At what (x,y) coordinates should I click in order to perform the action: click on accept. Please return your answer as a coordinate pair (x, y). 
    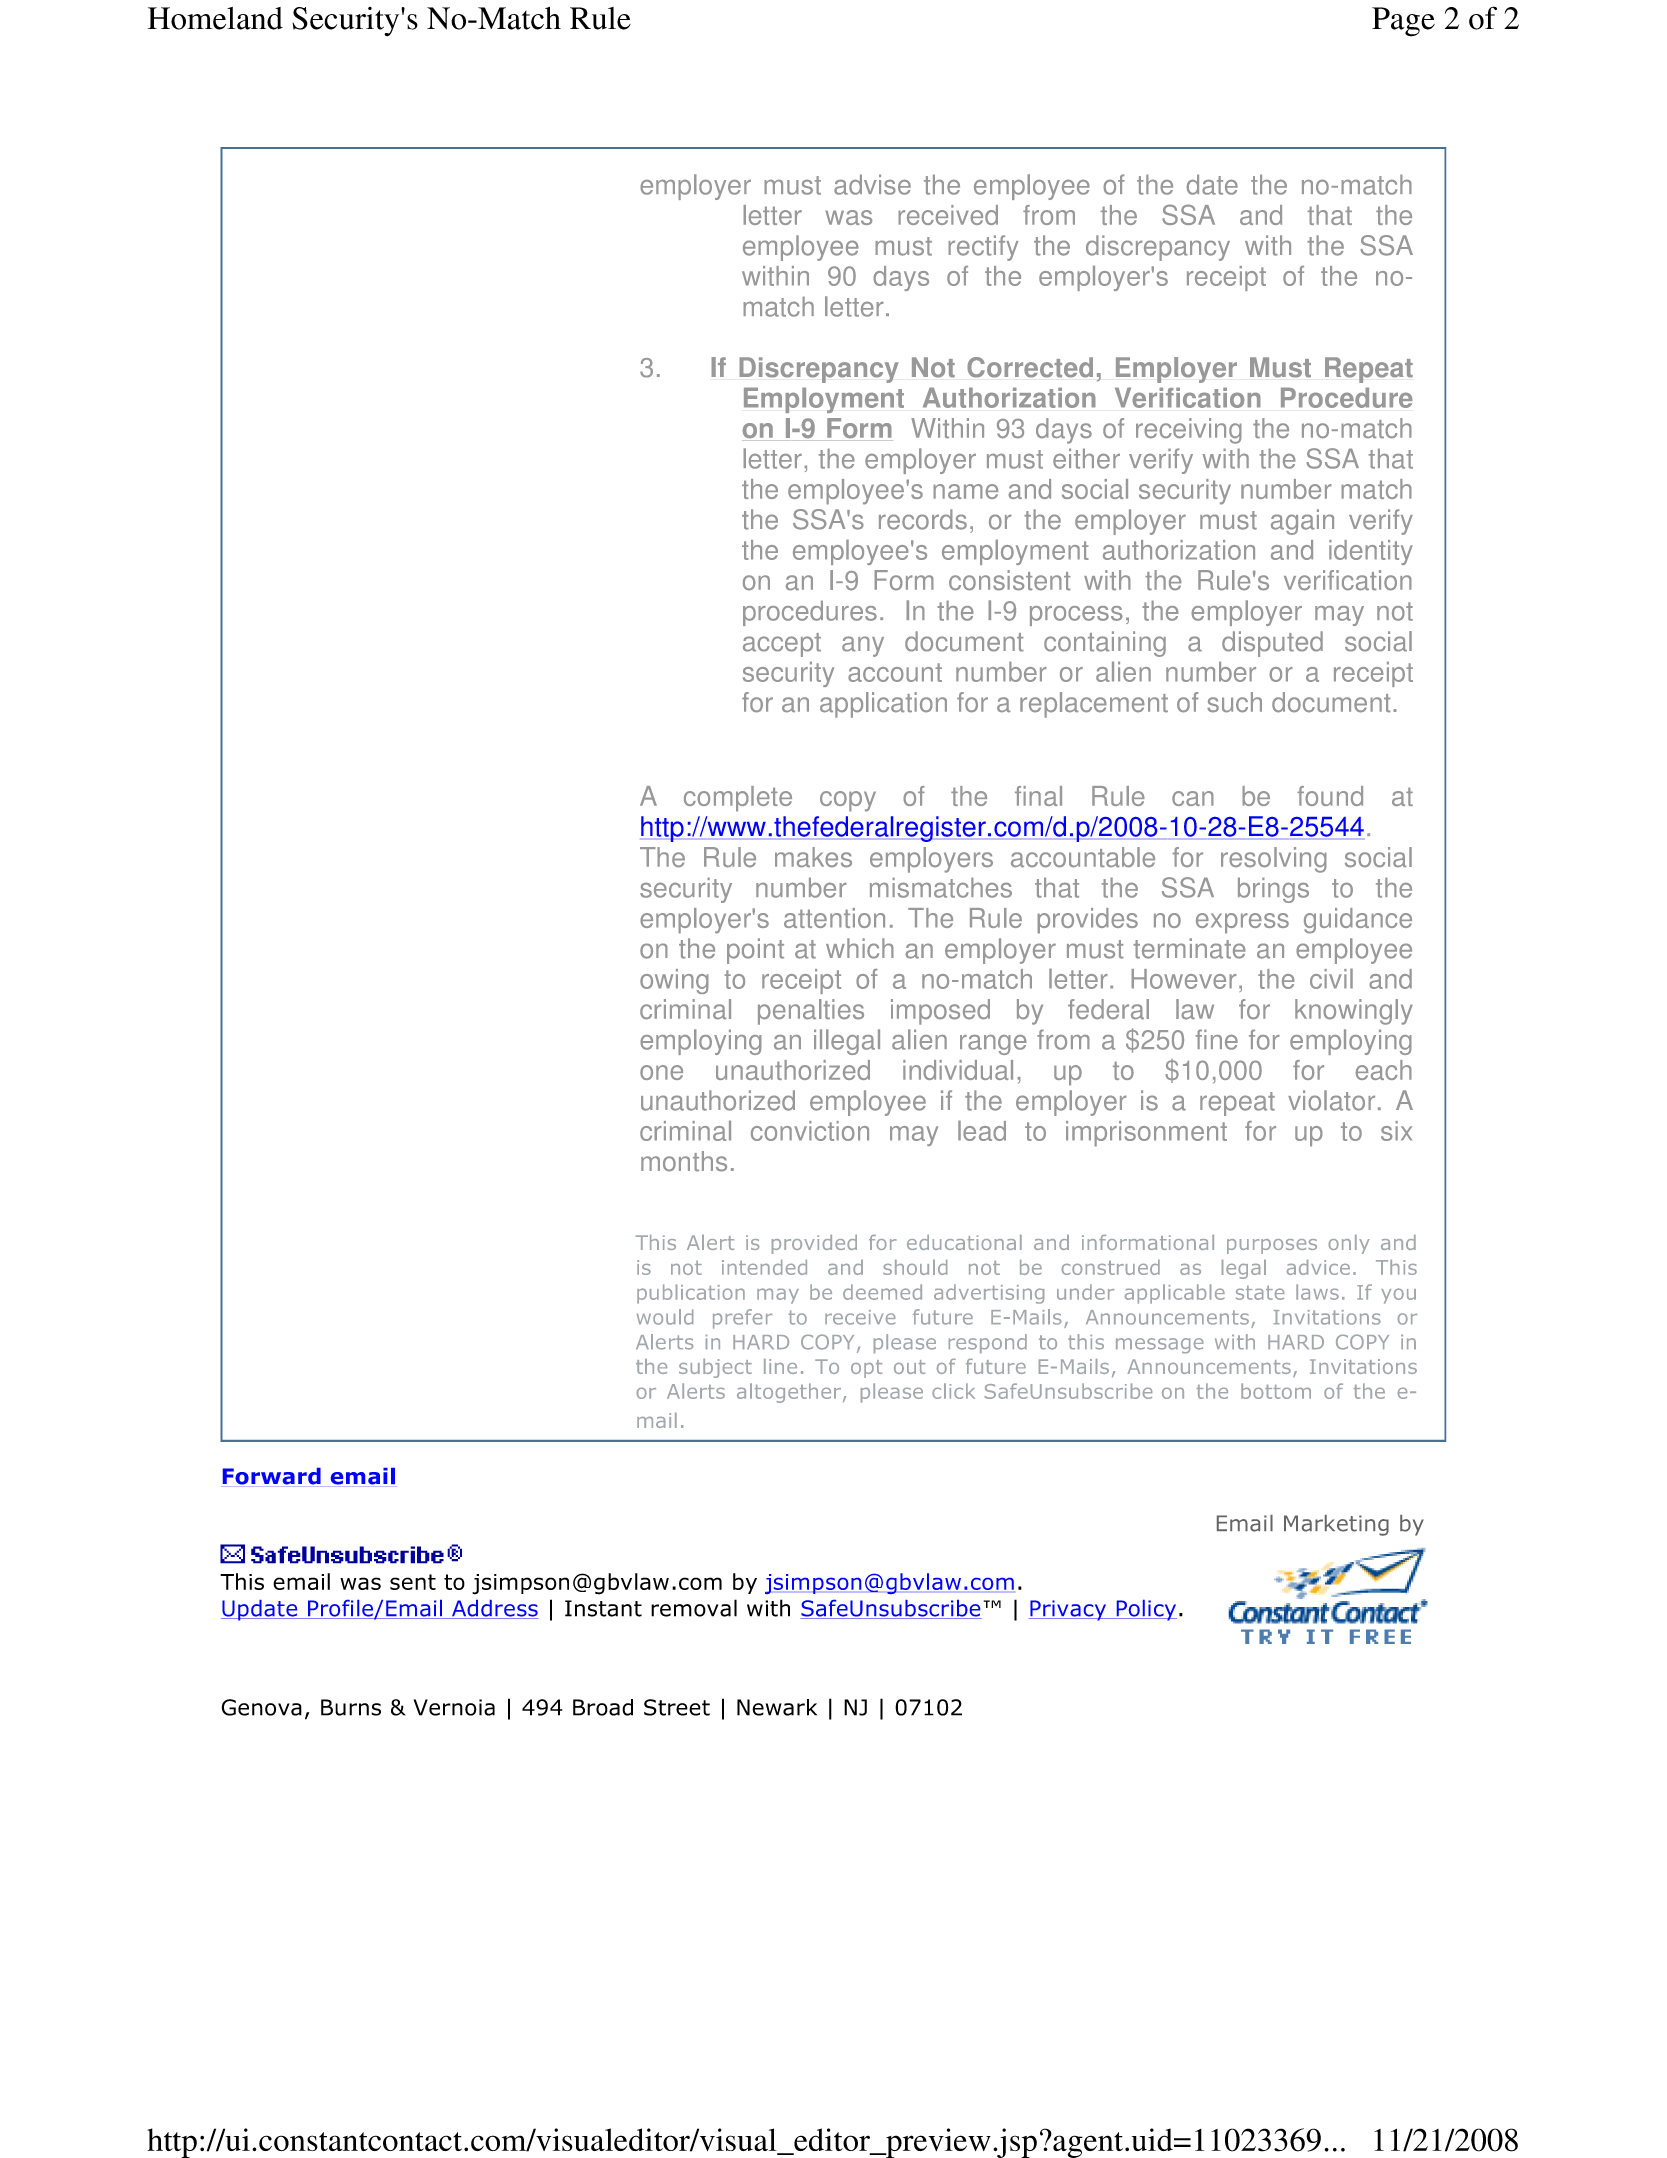
    Looking at the image, I should click on (782, 645).
